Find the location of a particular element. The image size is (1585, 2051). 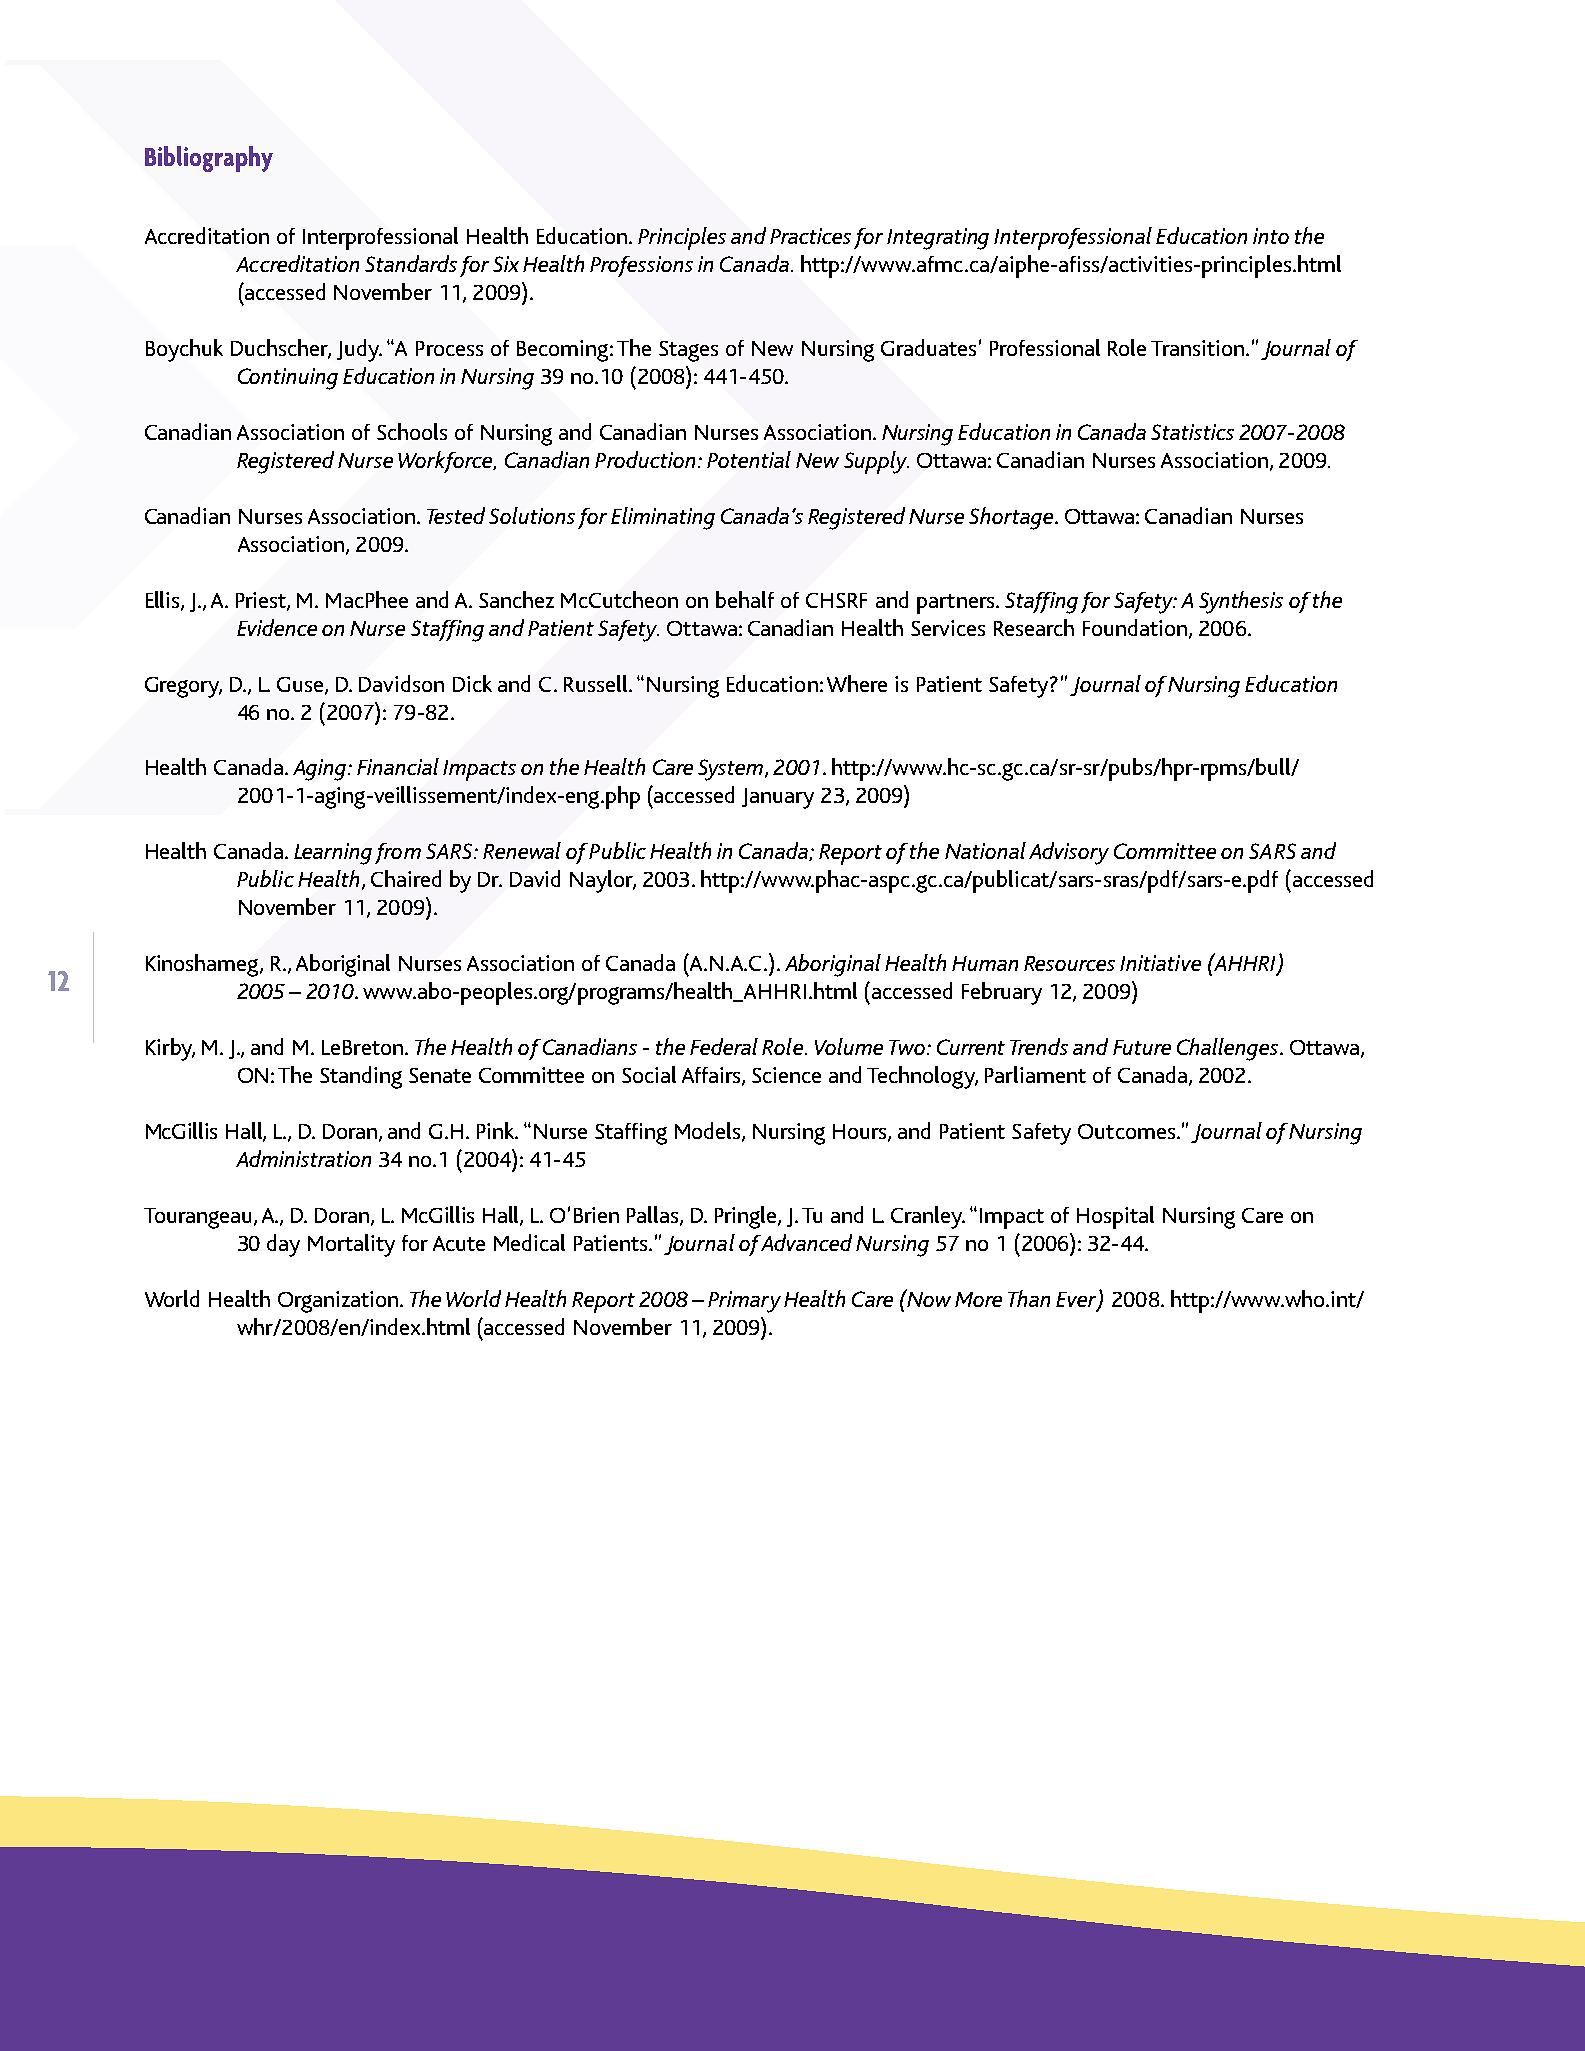

day is located at coordinates (283, 1245).
